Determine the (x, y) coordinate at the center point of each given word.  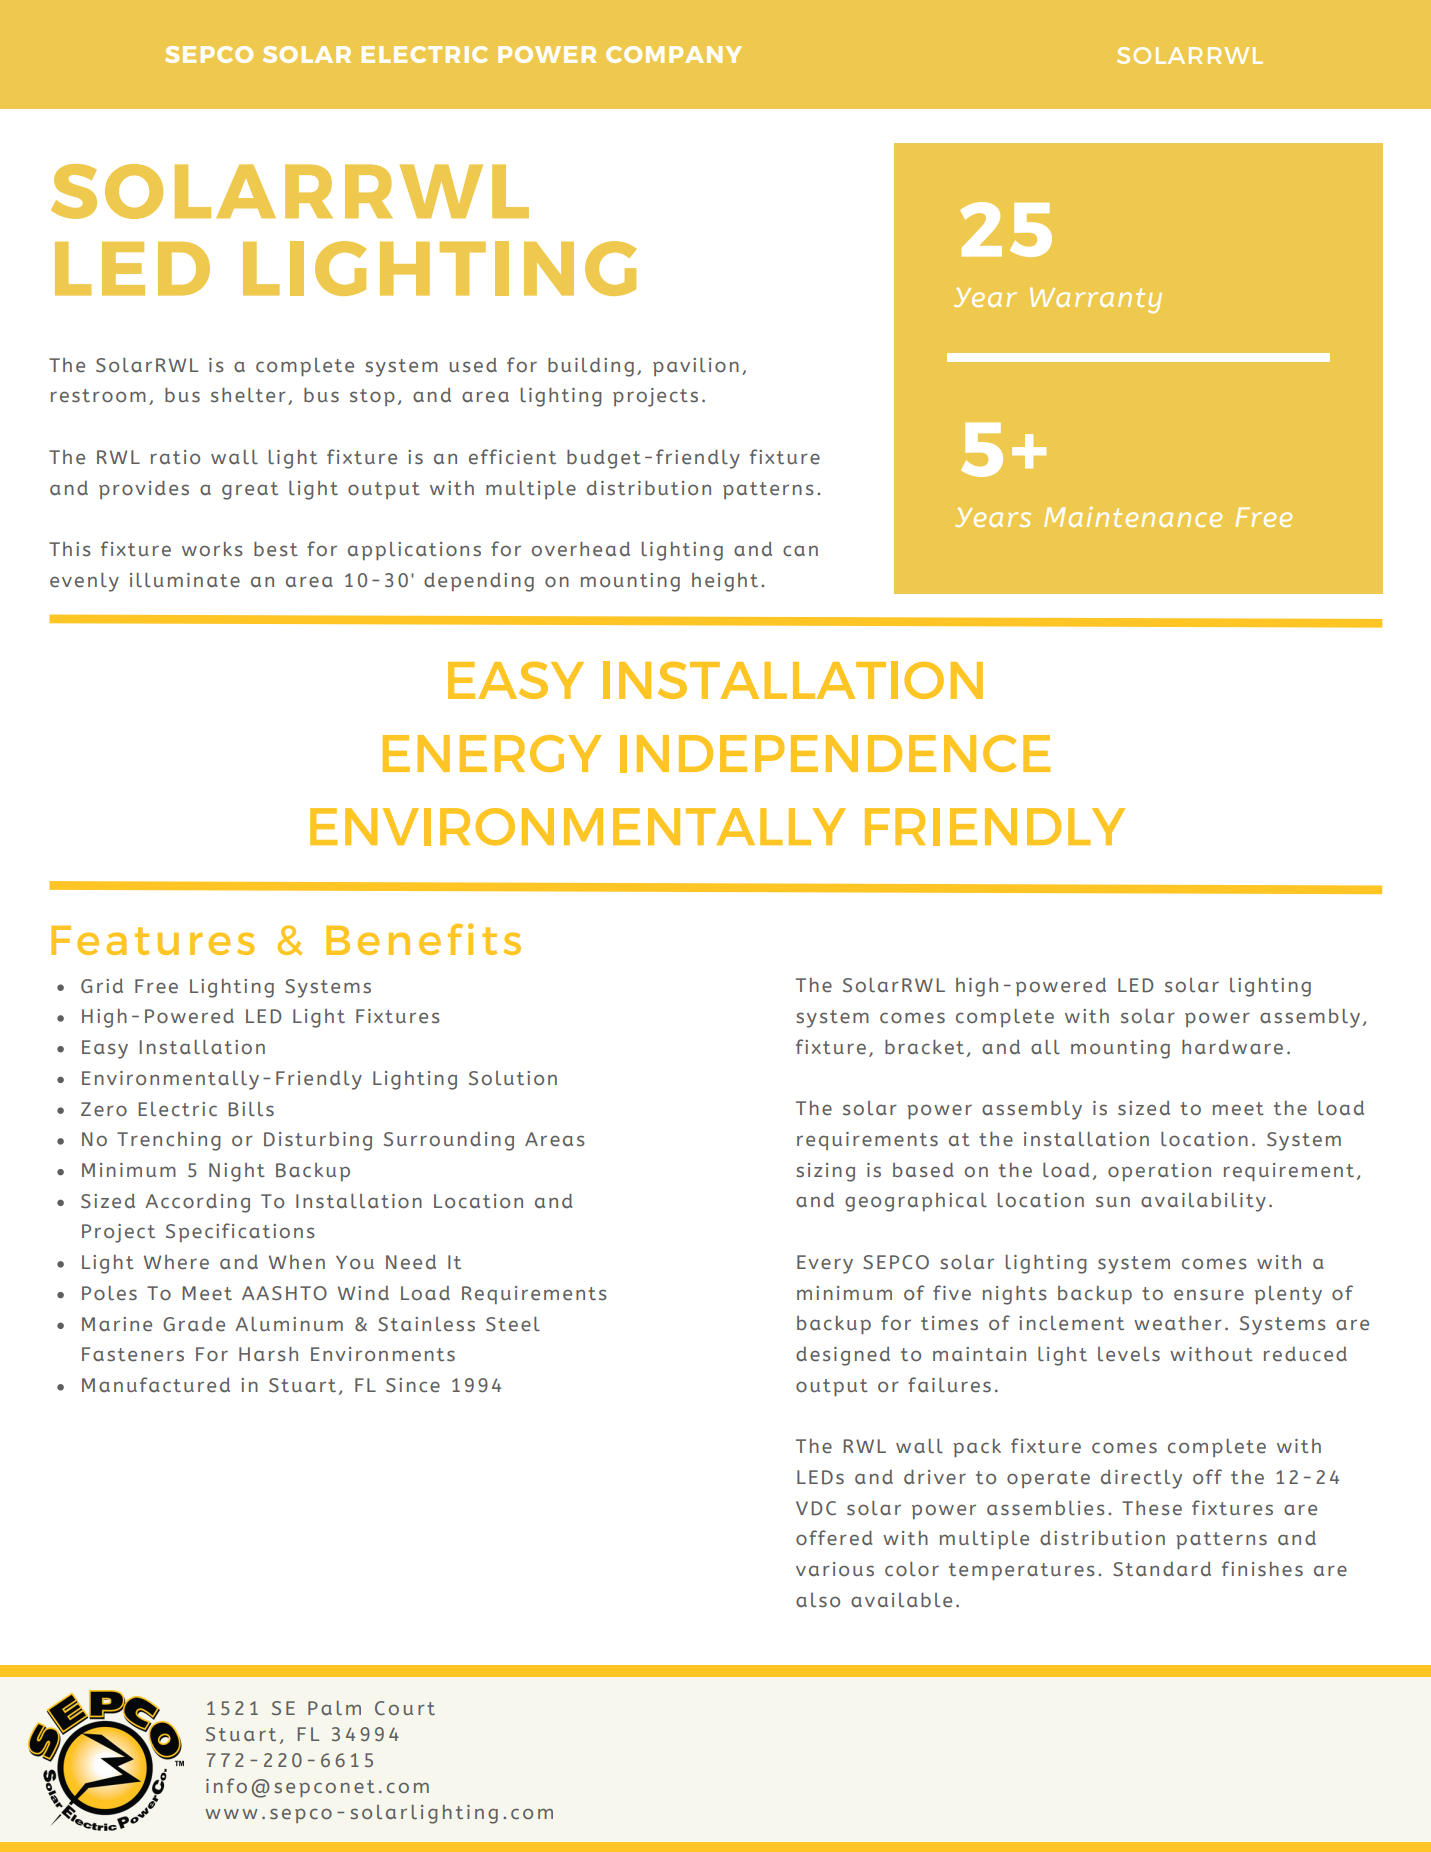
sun (1113, 1202)
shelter (248, 395)
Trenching (169, 1141)
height (725, 582)
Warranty (1096, 300)
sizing (825, 1172)
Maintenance (1133, 517)
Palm (334, 1708)
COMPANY (674, 54)
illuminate (185, 580)
